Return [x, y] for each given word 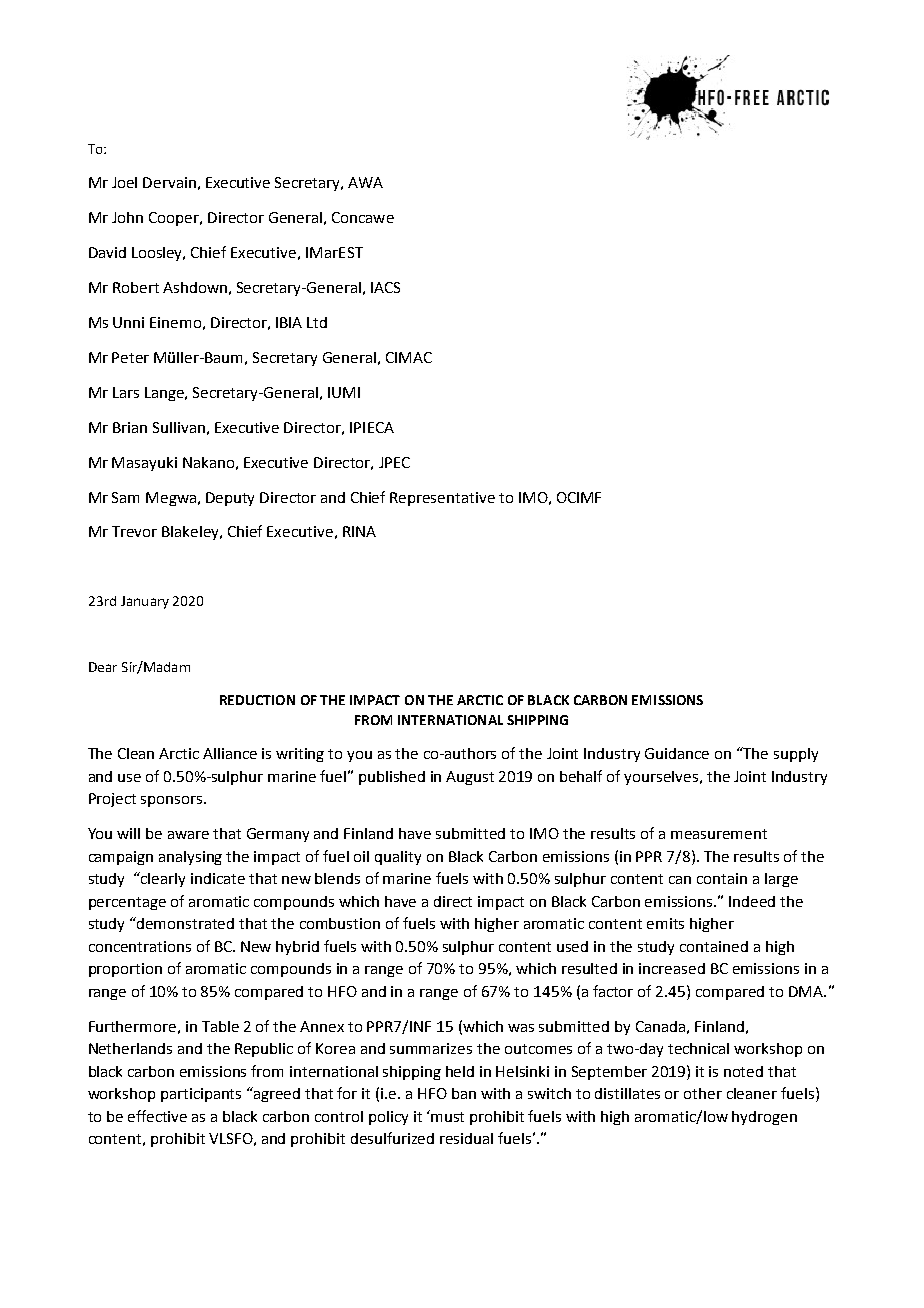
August [470, 778]
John [127, 217]
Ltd [317, 322]
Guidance [677, 753]
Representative [442, 499]
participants [201, 1095]
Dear [103, 667]
